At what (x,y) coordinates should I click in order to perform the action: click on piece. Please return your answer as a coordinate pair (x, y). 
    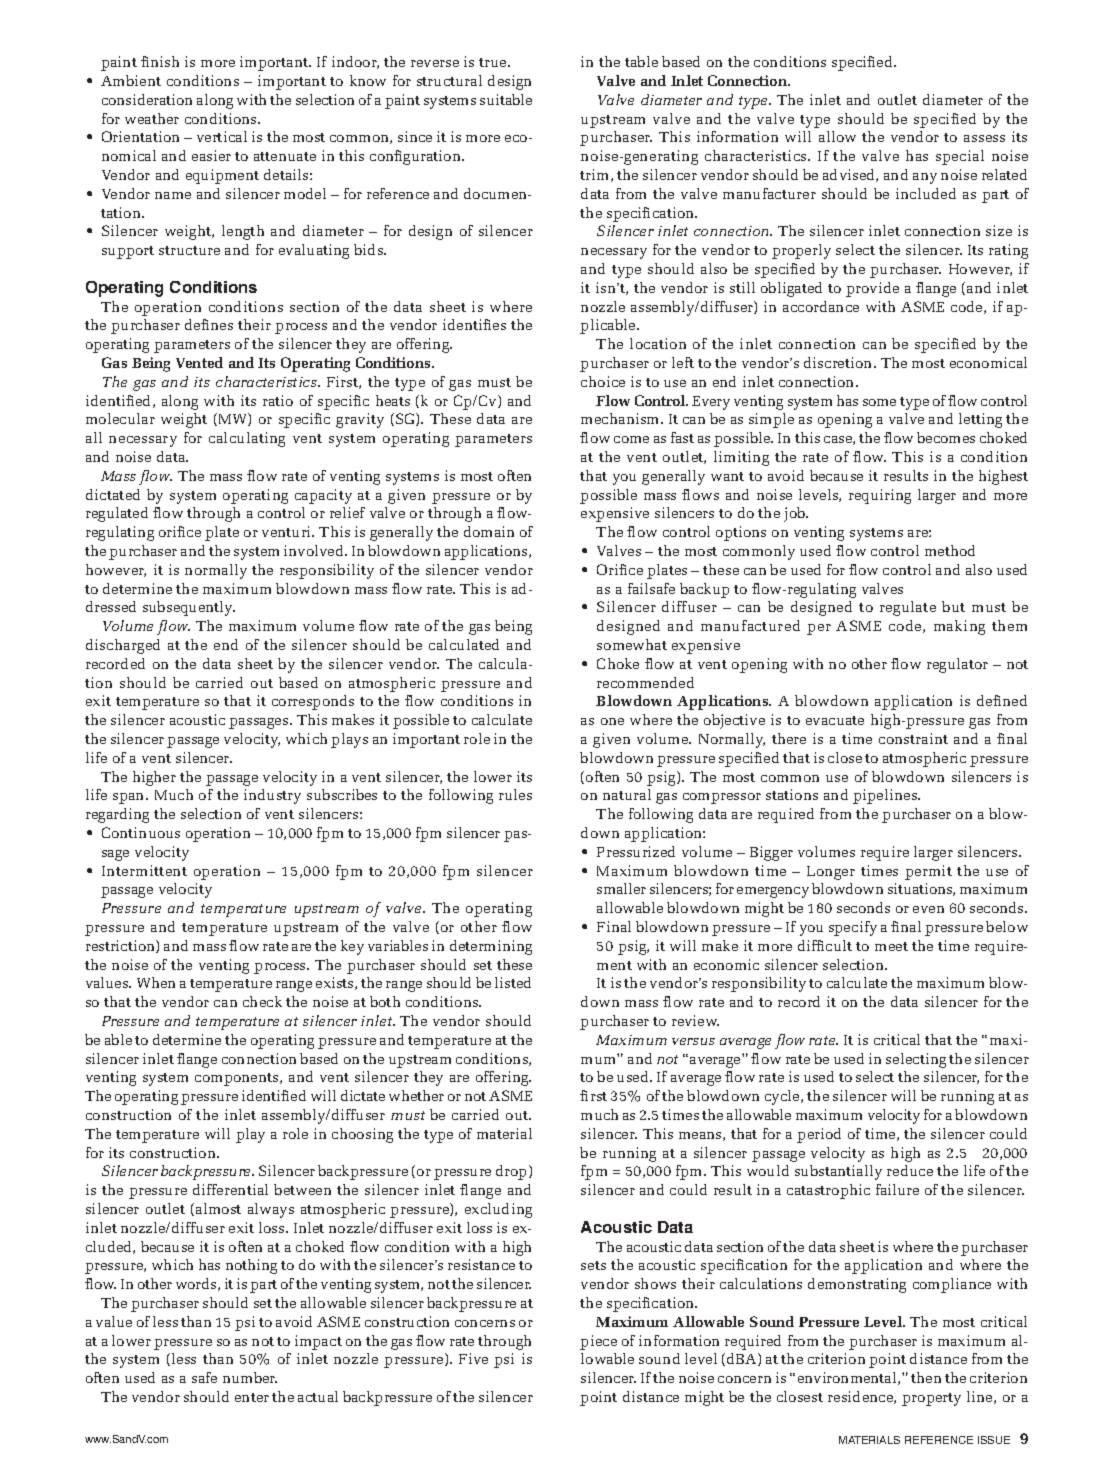
    Looking at the image, I should click on (598, 1342).
